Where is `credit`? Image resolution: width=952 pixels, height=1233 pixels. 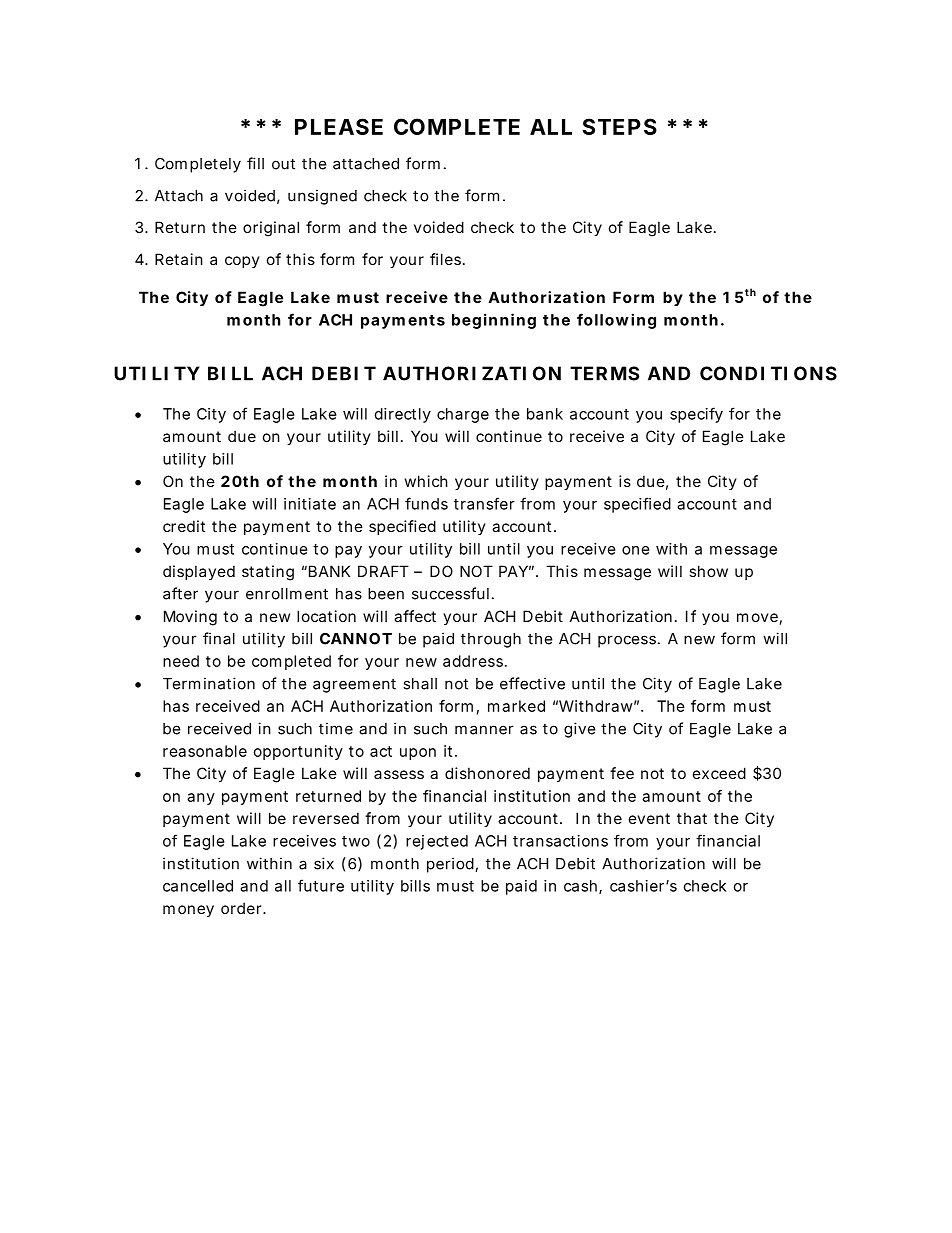 credit is located at coordinates (184, 526).
